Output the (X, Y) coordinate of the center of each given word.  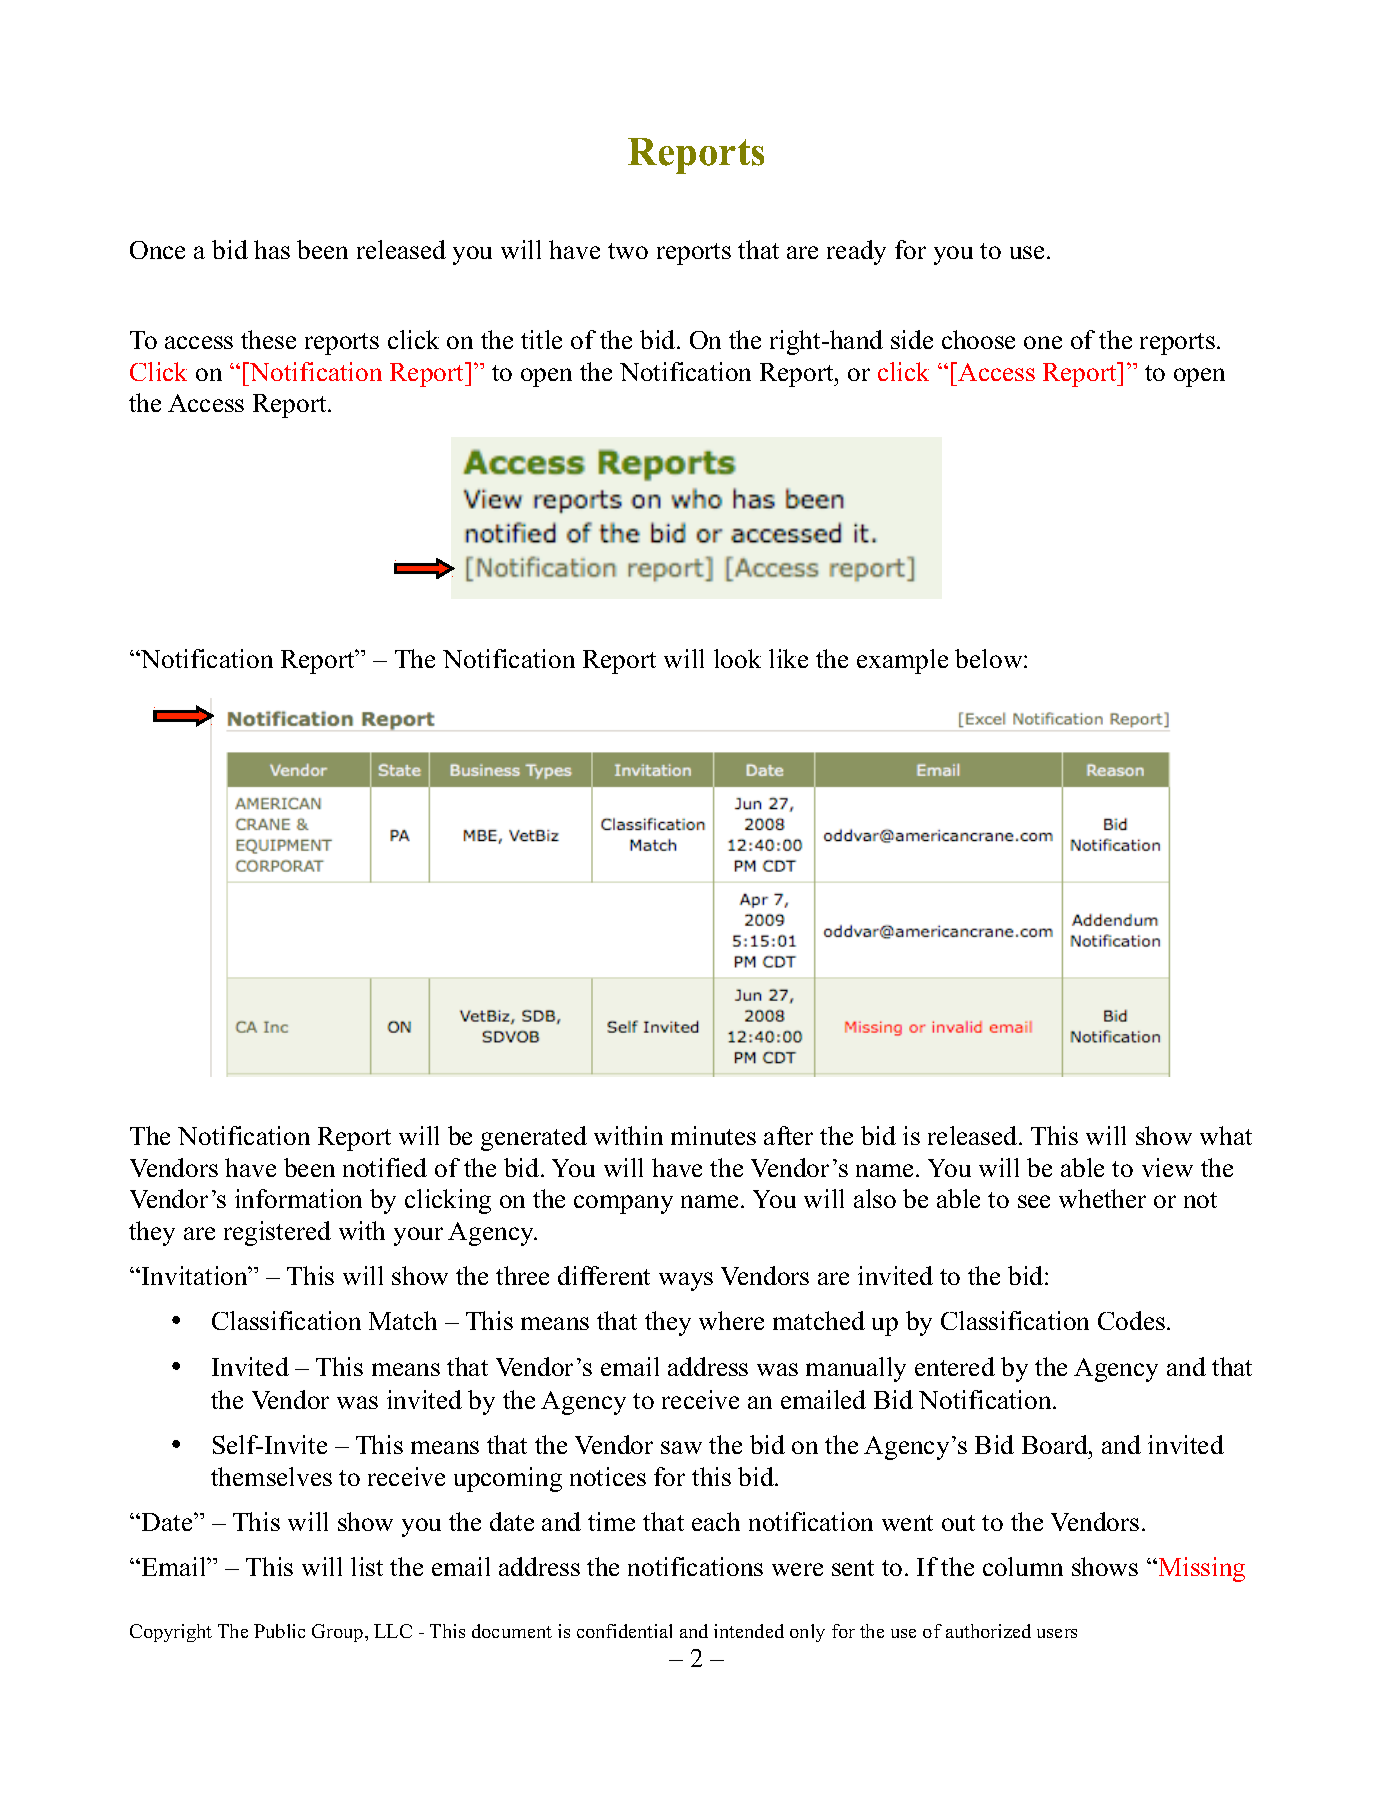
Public (279, 1631)
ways (686, 1281)
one (1043, 342)
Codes (1131, 1320)
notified (385, 1167)
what (1226, 1135)
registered (277, 1233)
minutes (713, 1135)
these (268, 339)
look (737, 658)
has (272, 249)
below (990, 658)
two (628, 251)
